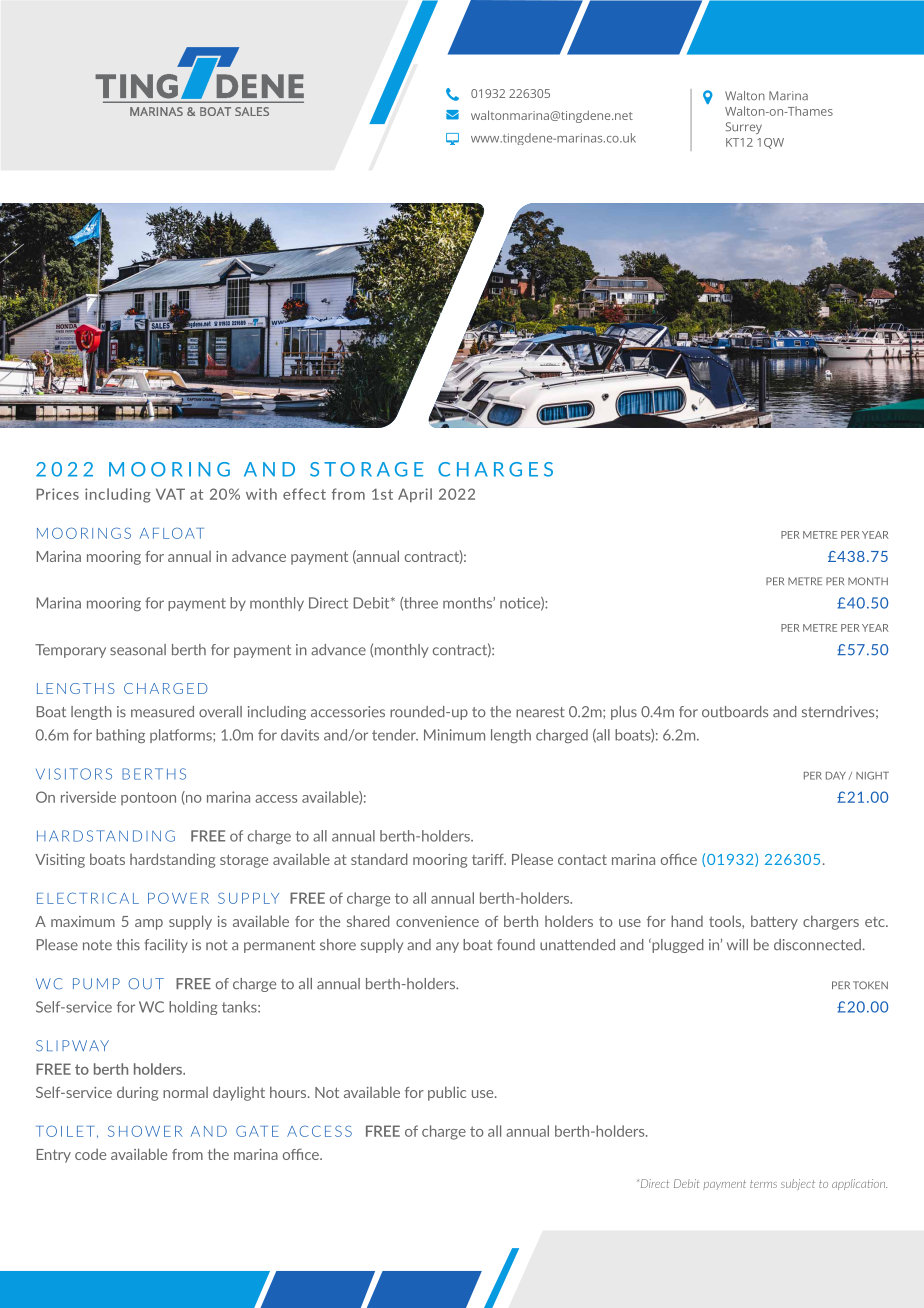  I want to click on code, so click(90, 1154).
